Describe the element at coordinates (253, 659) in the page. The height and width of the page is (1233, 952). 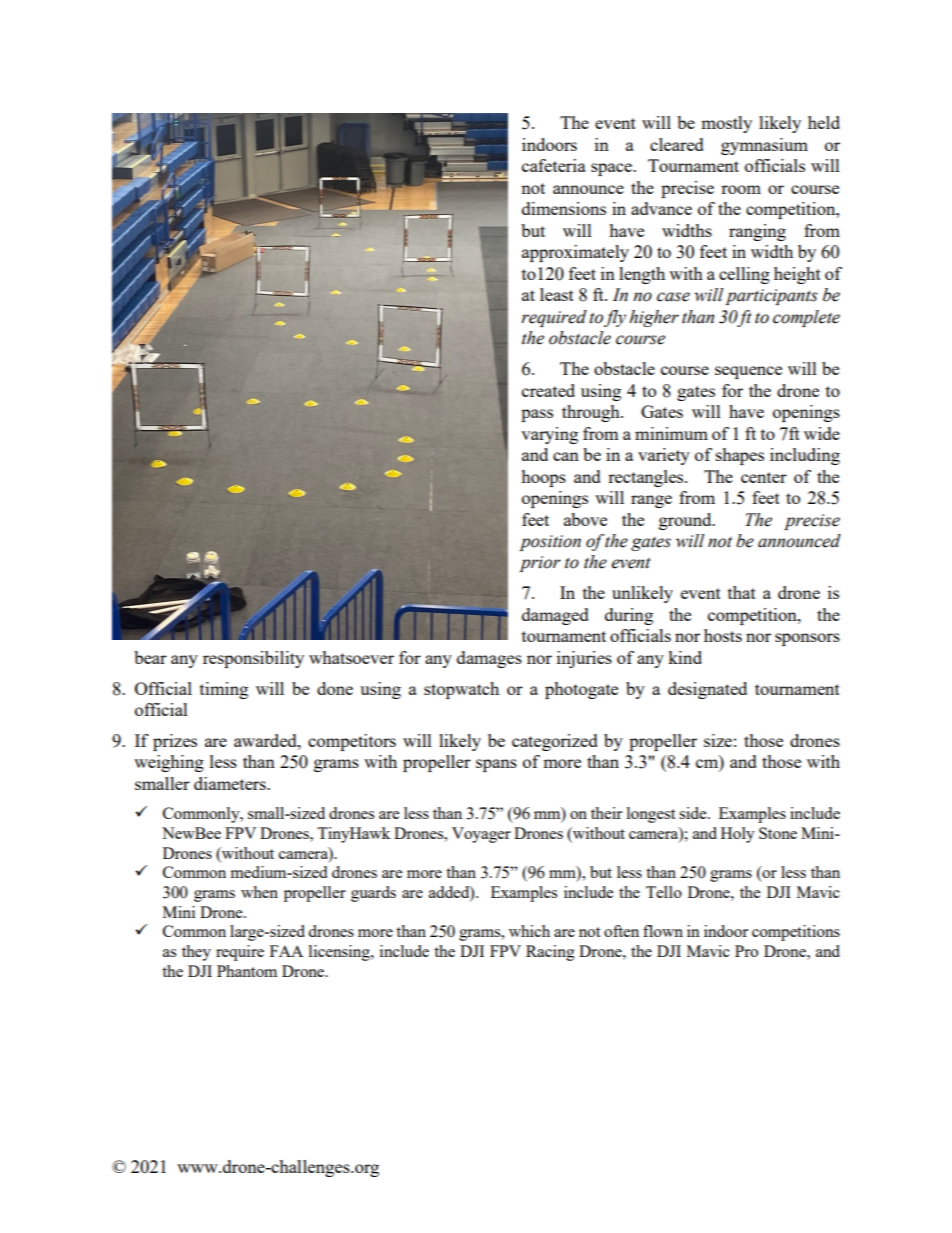
I see `responsibility` at that location.
